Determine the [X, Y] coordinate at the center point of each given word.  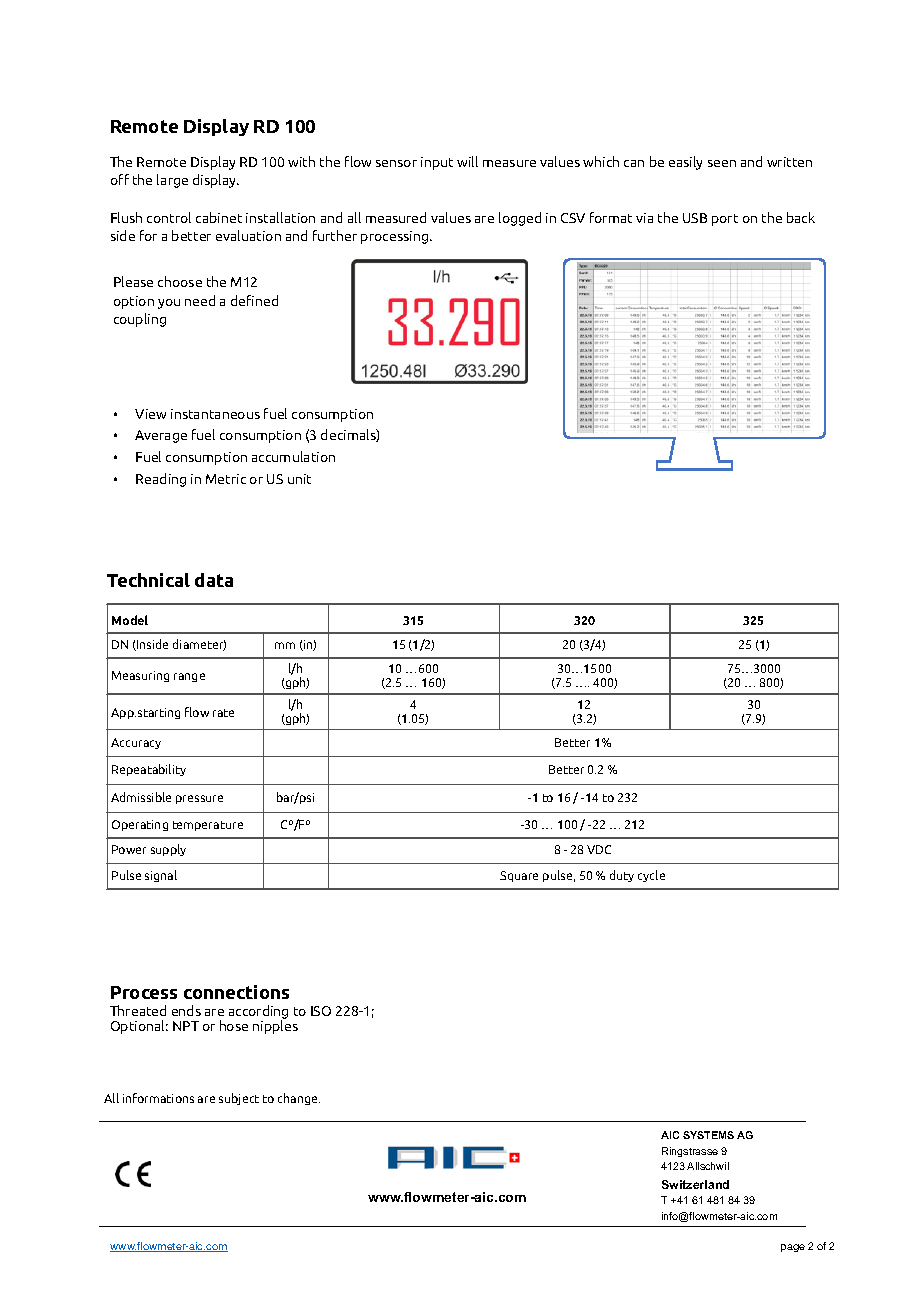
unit [299, 479]
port [725, 220]
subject [239, 1099]
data [214, 580]
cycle [651, 876]
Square [519, 876]
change [299, 1099]
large [172, 181]
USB [695, 218]
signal [161, 876]
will [467, 161]
